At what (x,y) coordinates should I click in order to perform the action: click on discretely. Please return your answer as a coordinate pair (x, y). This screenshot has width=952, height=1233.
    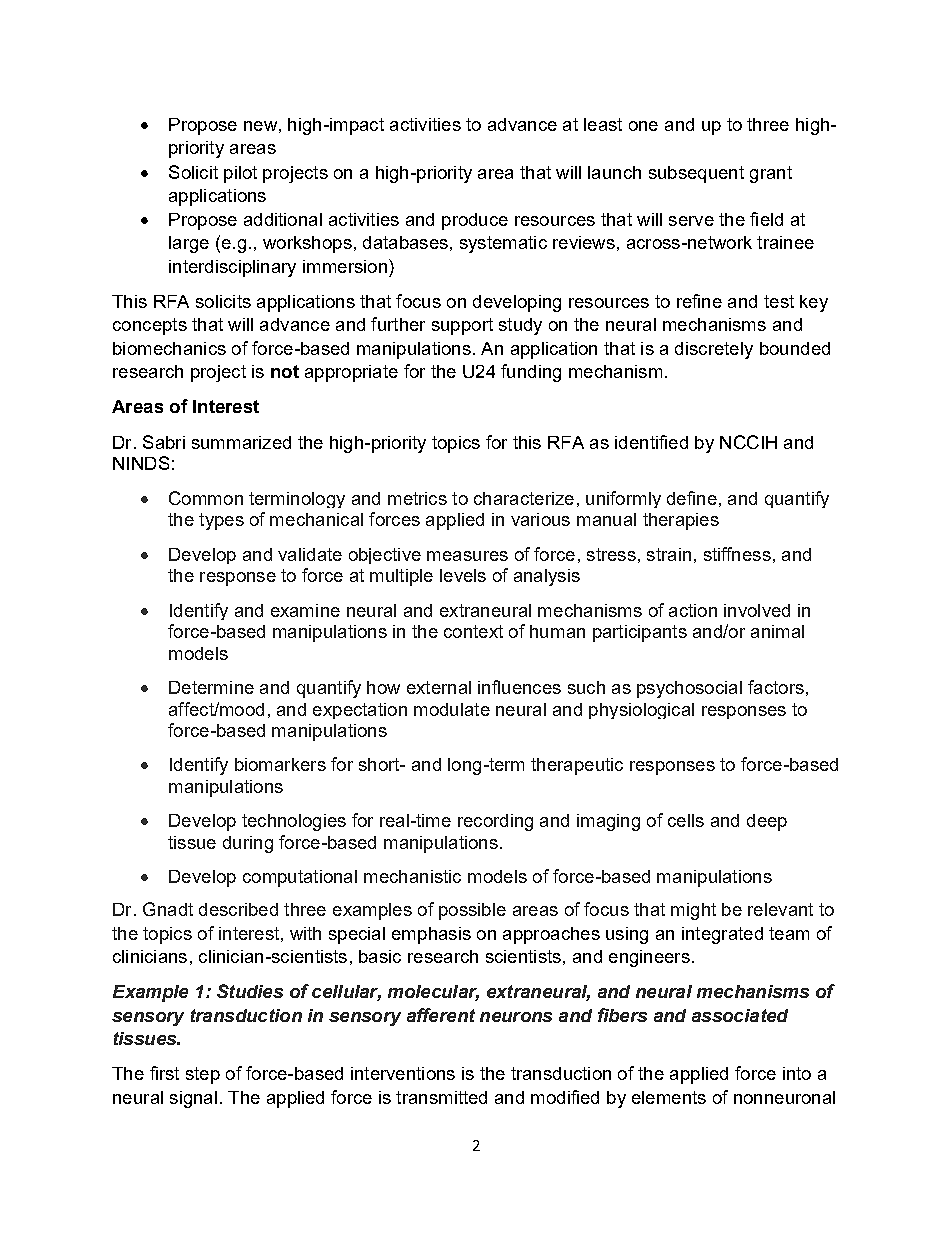
    Looking at the image, I should click on (714, 350).
